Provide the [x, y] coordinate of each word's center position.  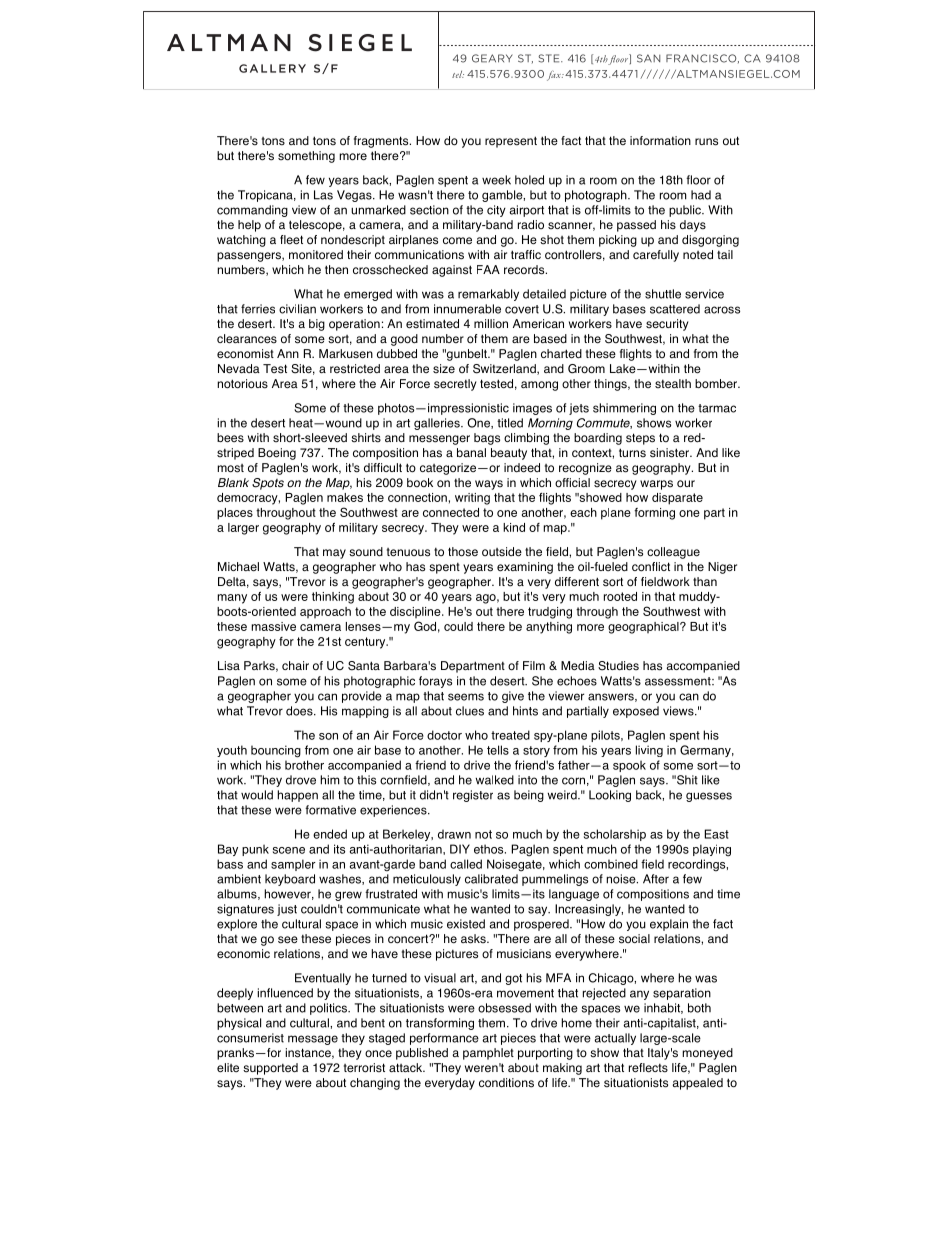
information [660, 141]
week [496, 180]
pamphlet [488, 1054]
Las [323, 195]
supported [270, 1069]
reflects [648, 1068]
